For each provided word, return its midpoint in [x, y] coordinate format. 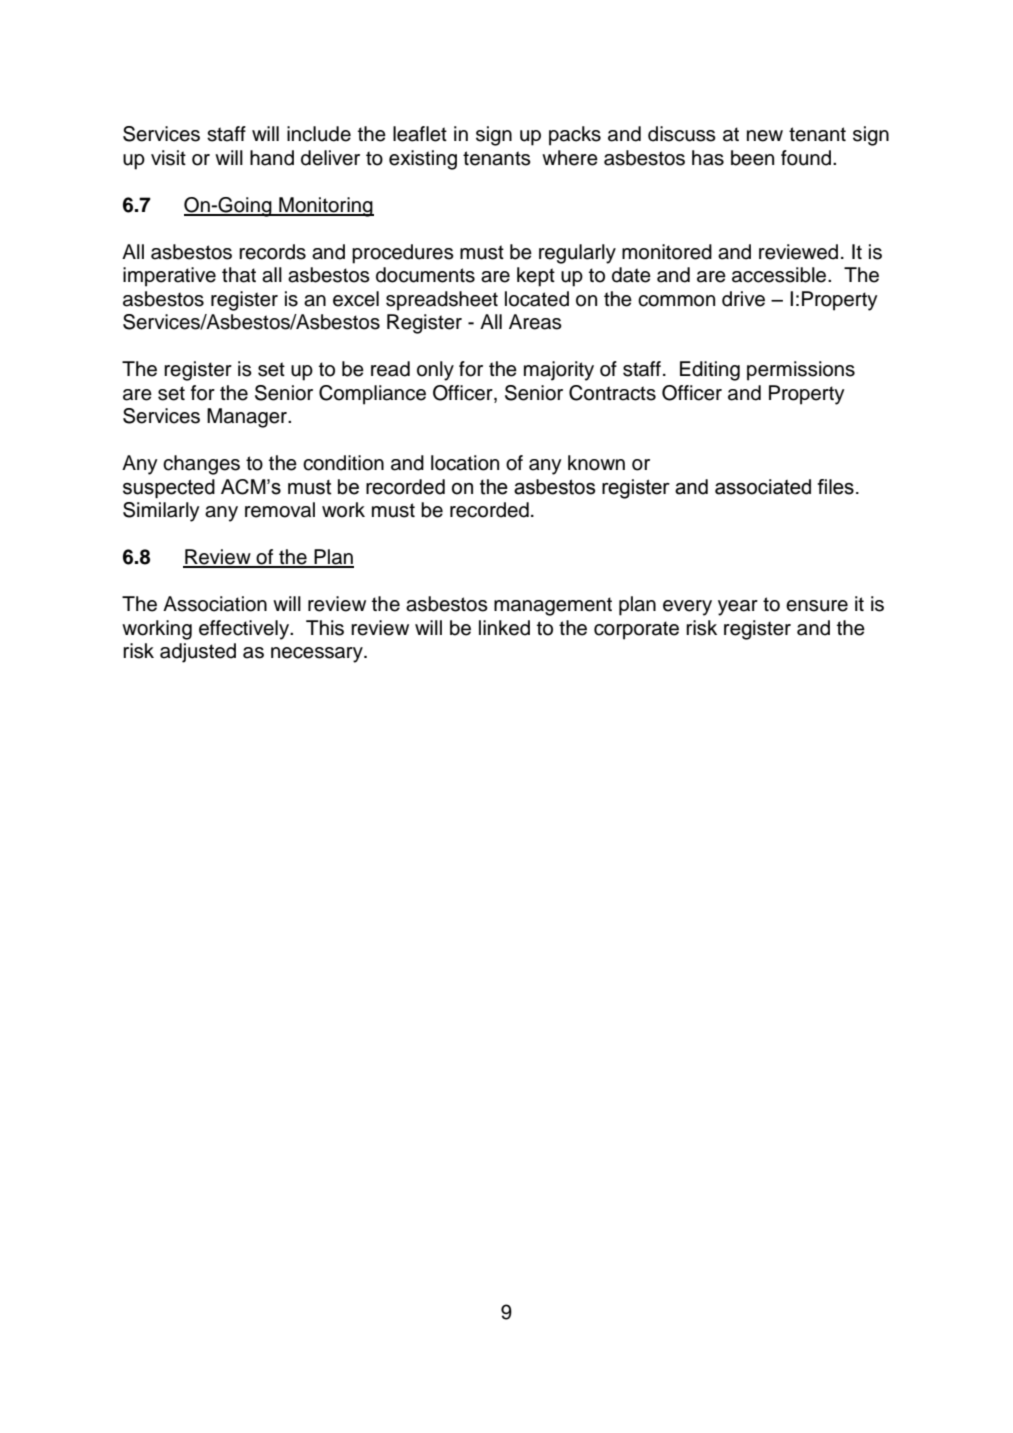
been [752, 158]
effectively [245, 630]
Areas [535, 322]
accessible [780, 275]
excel [356, 299]
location [465, 463]
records [272, 252]
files [835, 487]
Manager [248, 418]
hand [272, 158]
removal [280, 510]
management [553, 606]
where [570, 158]
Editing [710, 371]
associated [763, 487]
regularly [577, 254]
